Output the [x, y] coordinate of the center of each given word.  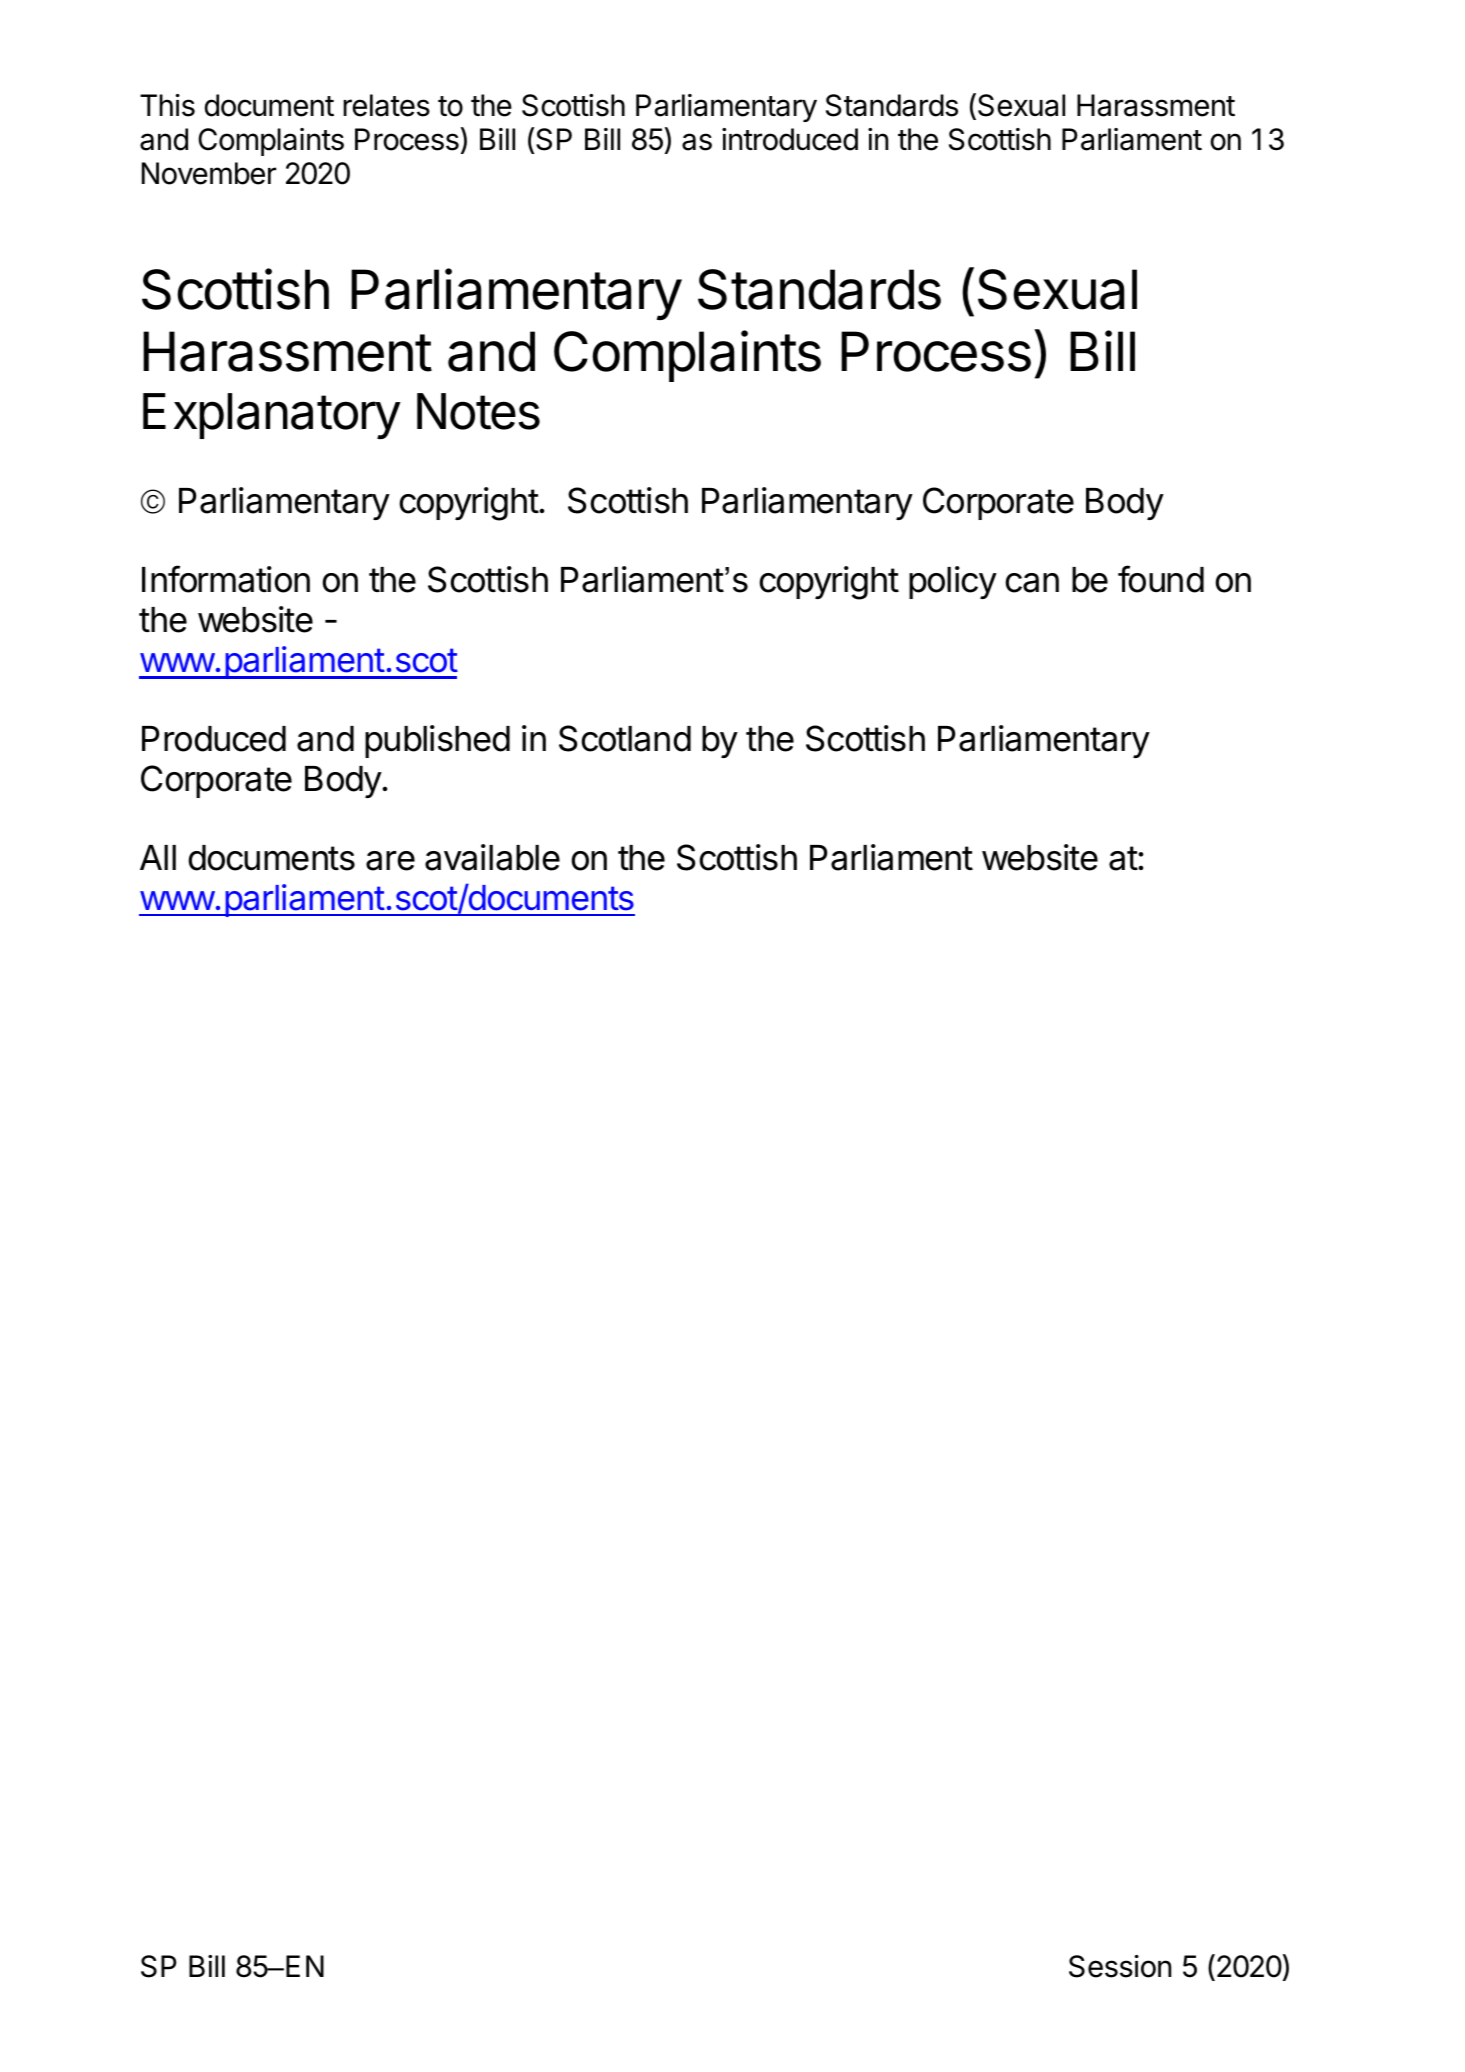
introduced [790, 139]
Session [1120, 1966]
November [209, 173]
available [492, 857]
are [390, 861]
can [1032, 583]
